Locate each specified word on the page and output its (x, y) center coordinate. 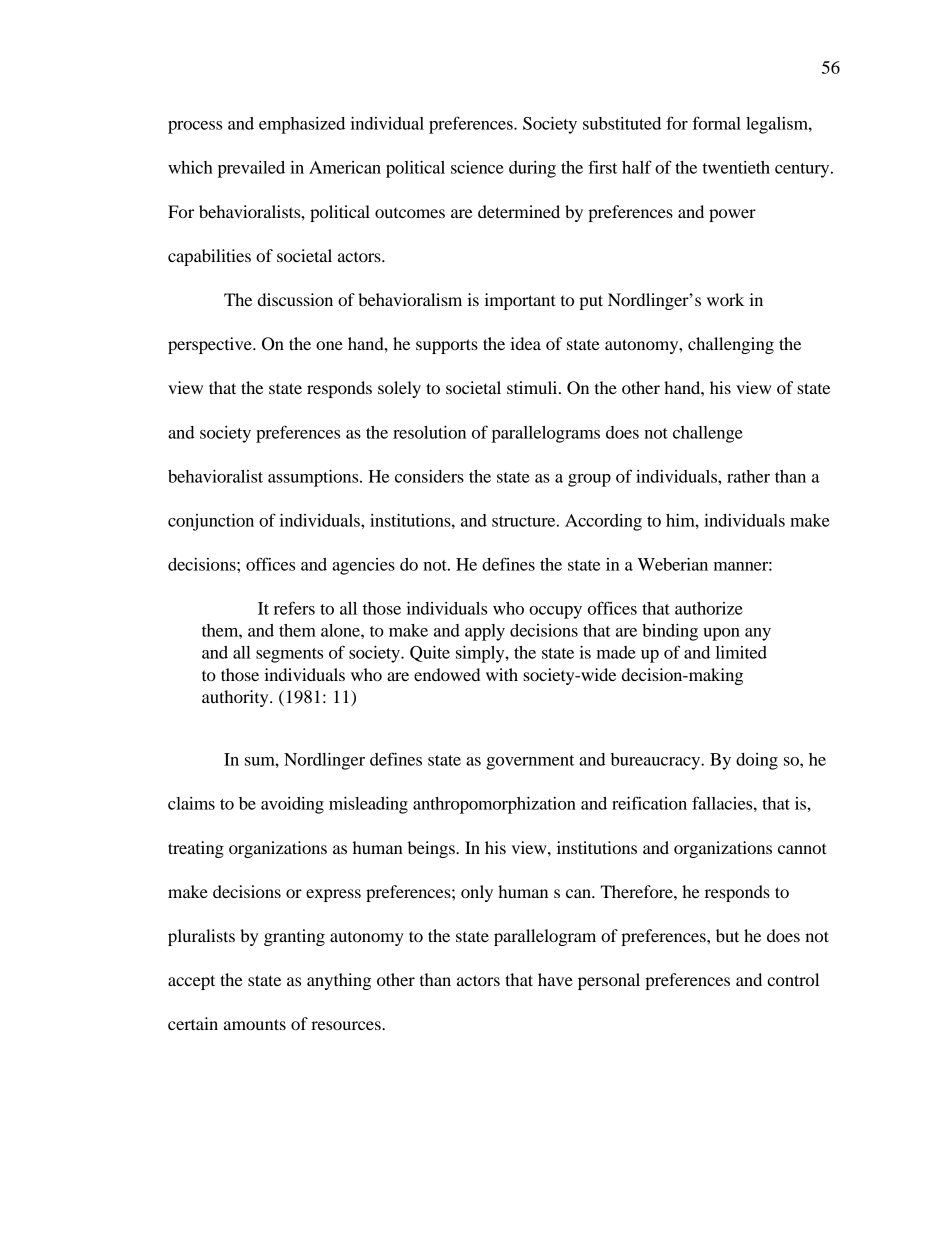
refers (294, 608)
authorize (709, 608)
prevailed (251, 169)
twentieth (736, 167)
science (477, 167)
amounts (255, 1024)
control (793, 979)
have (555, 979)
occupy (555, 612)
